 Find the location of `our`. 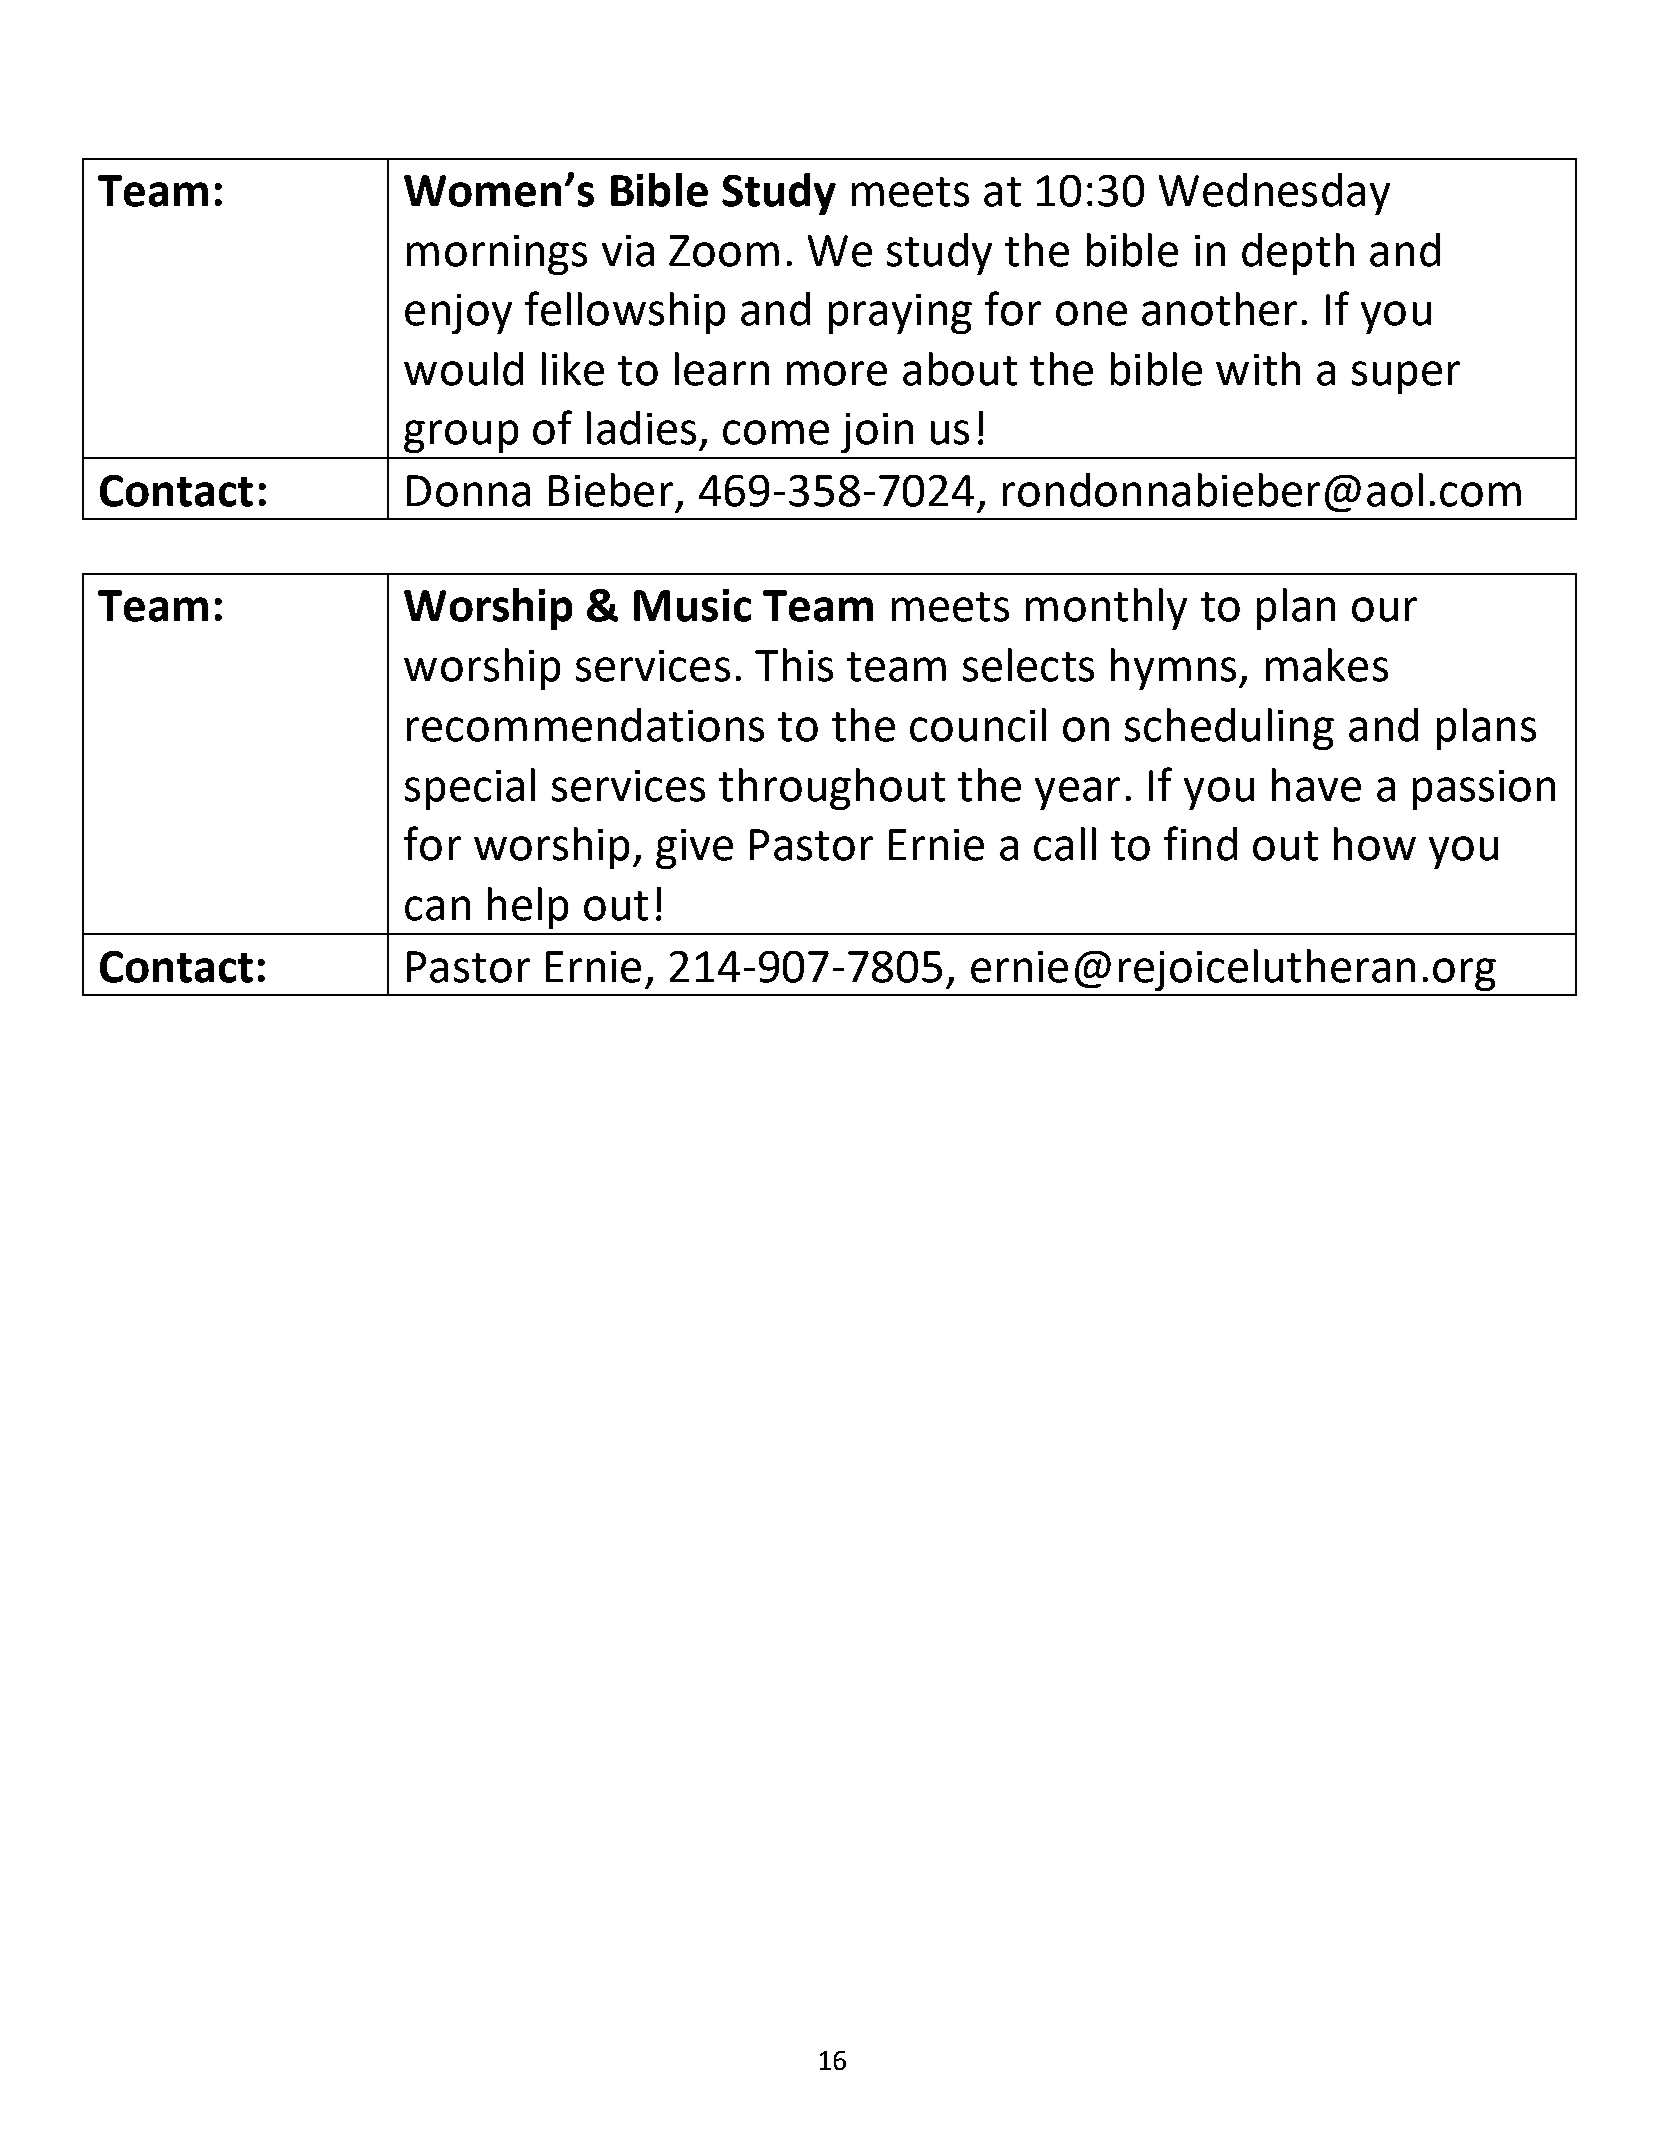

our is located at coordinates (1384, 609).
